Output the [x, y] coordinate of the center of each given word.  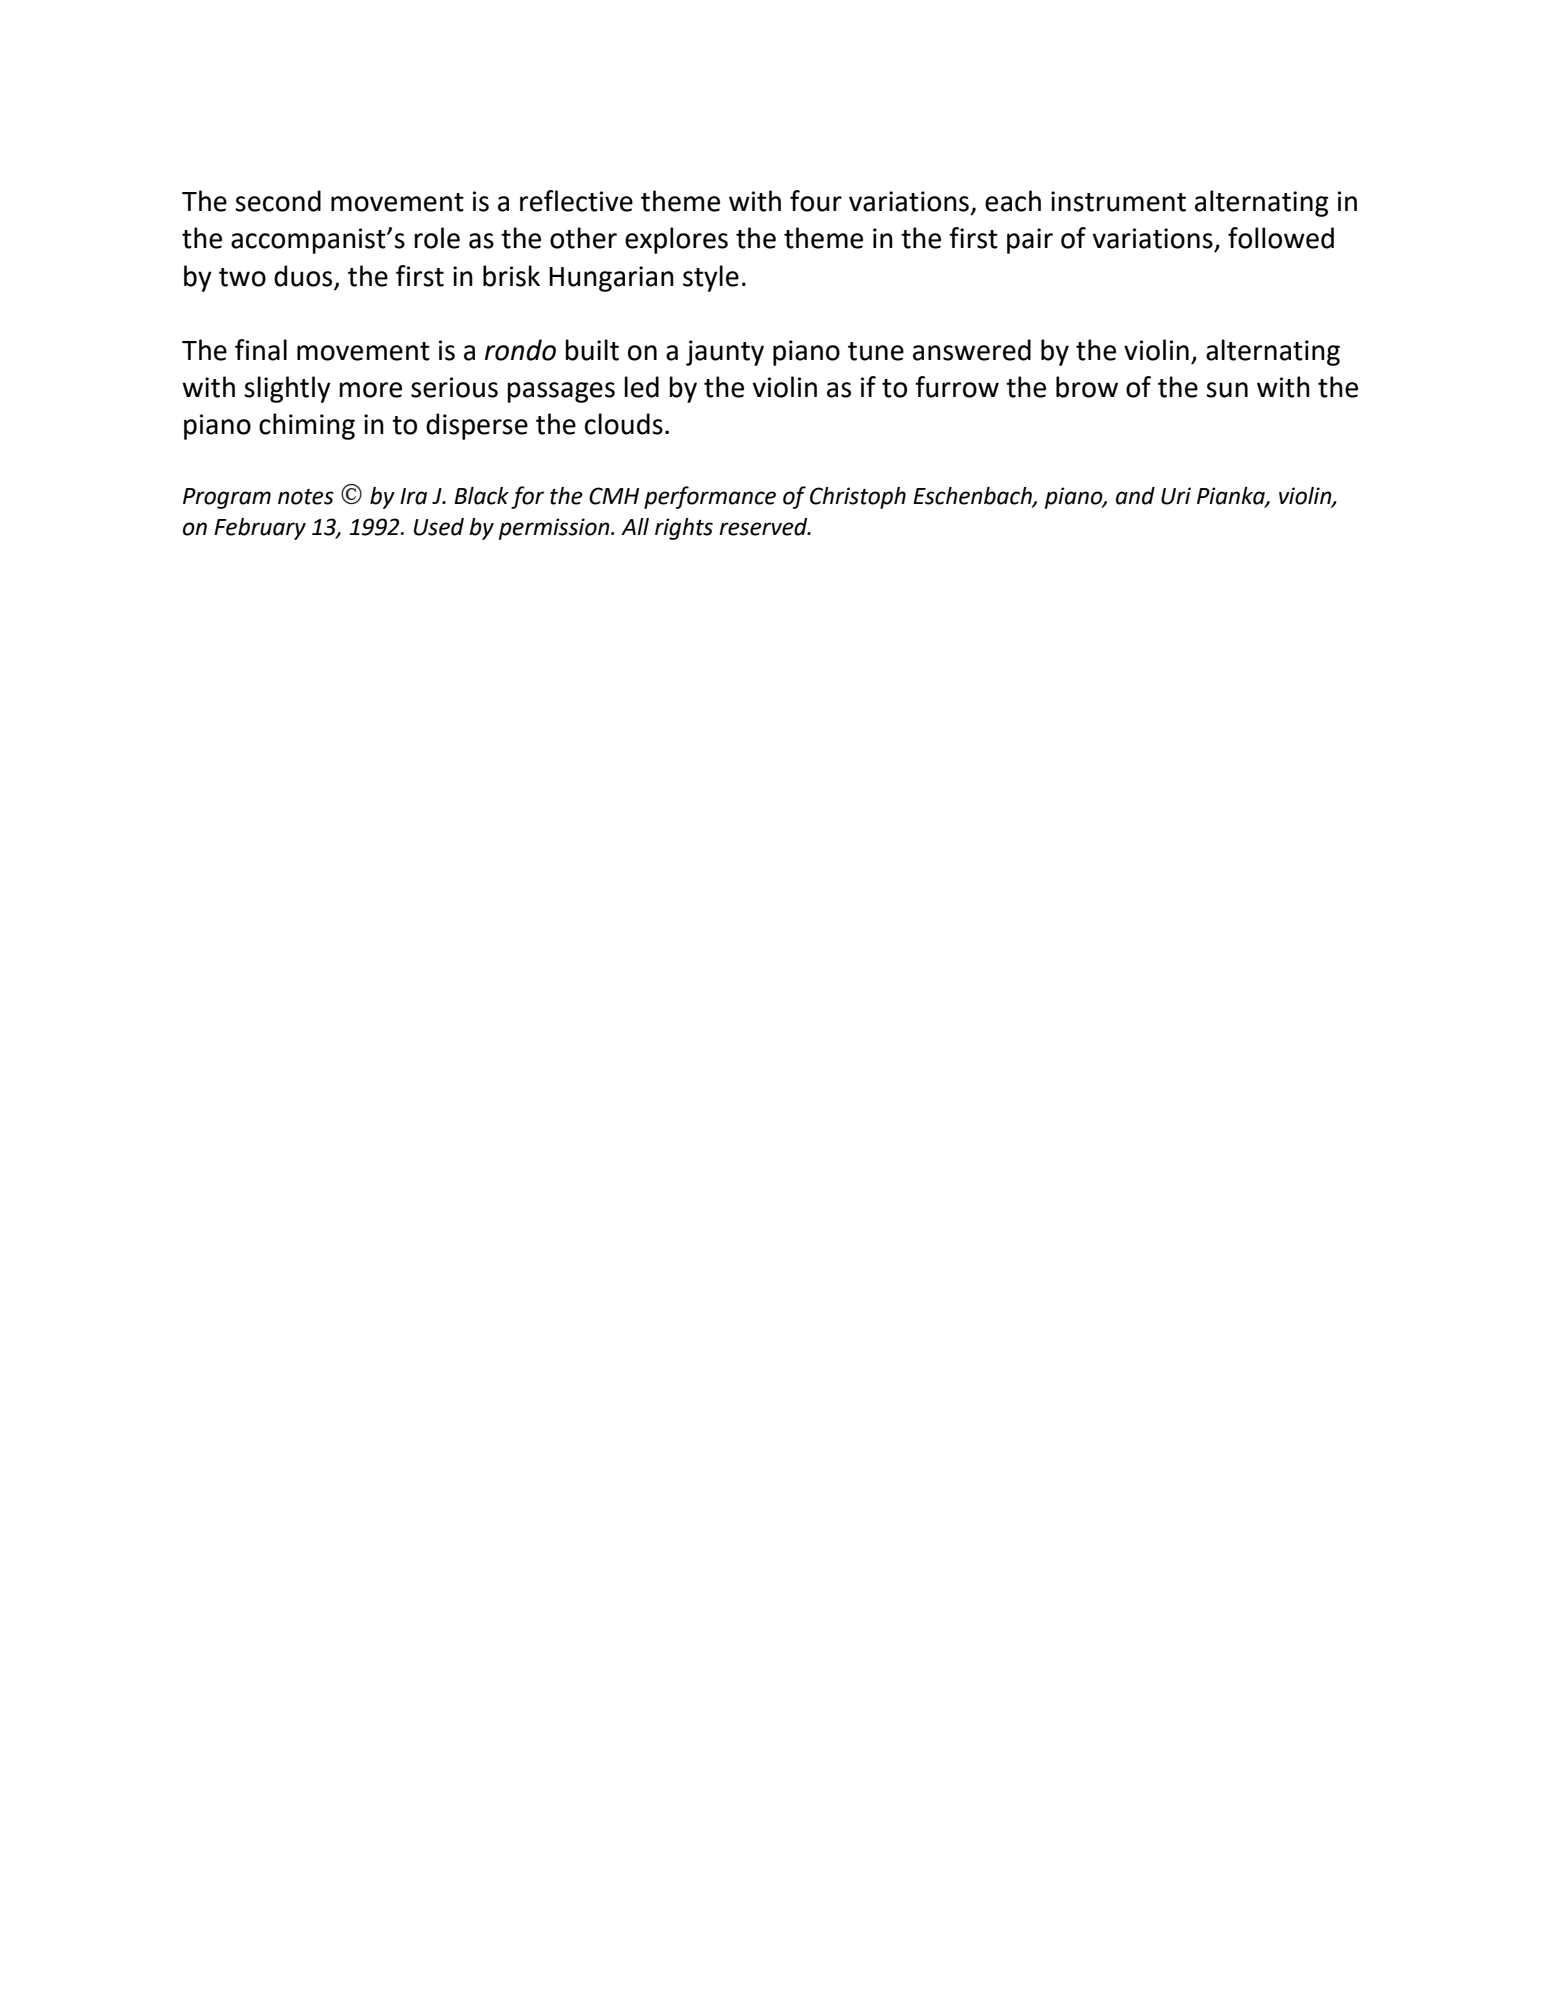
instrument [1118, 201]
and [1135, 496]
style [711, 278]
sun [1227, 390]
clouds [624, 424]
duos [303, 276]
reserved [764, 527]
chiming [307, 426]
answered [972, 350]
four [816, 201]
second [278, 201]
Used [439, 527]
